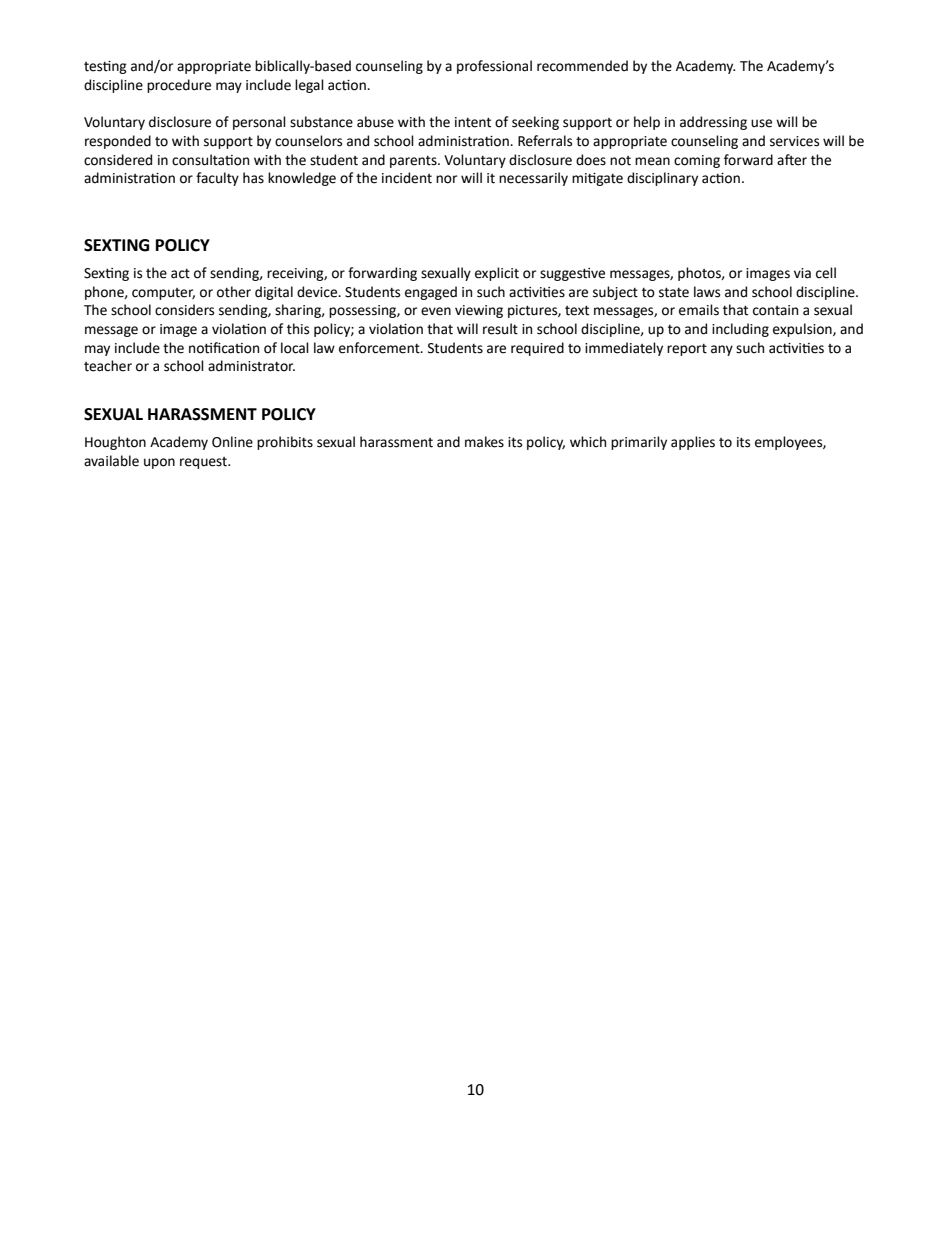  Describe the element at coordinates (497, 274) in the page. I see `explicit` at that location.
